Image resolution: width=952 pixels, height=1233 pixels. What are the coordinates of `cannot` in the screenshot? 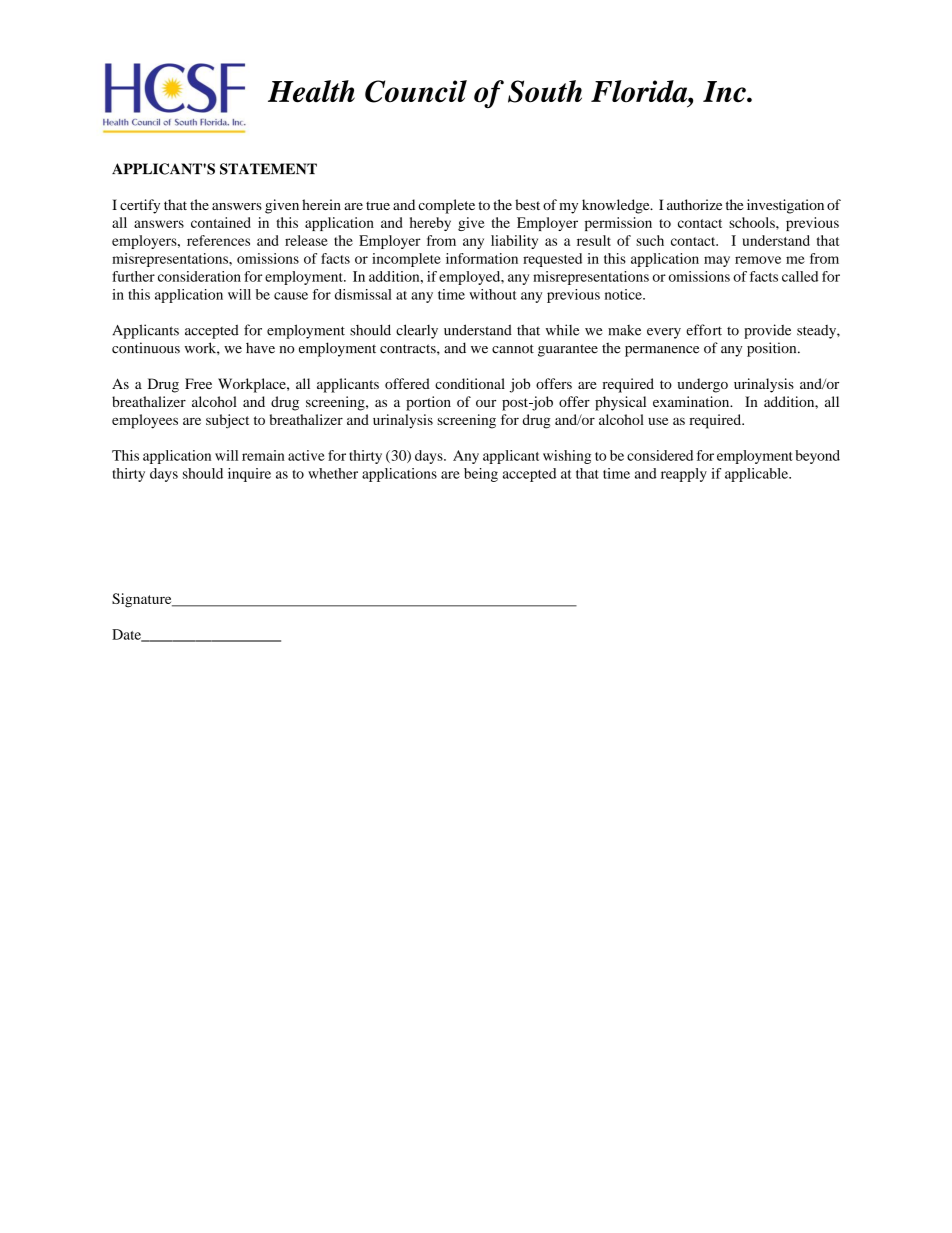 It's located at (513, 349).
